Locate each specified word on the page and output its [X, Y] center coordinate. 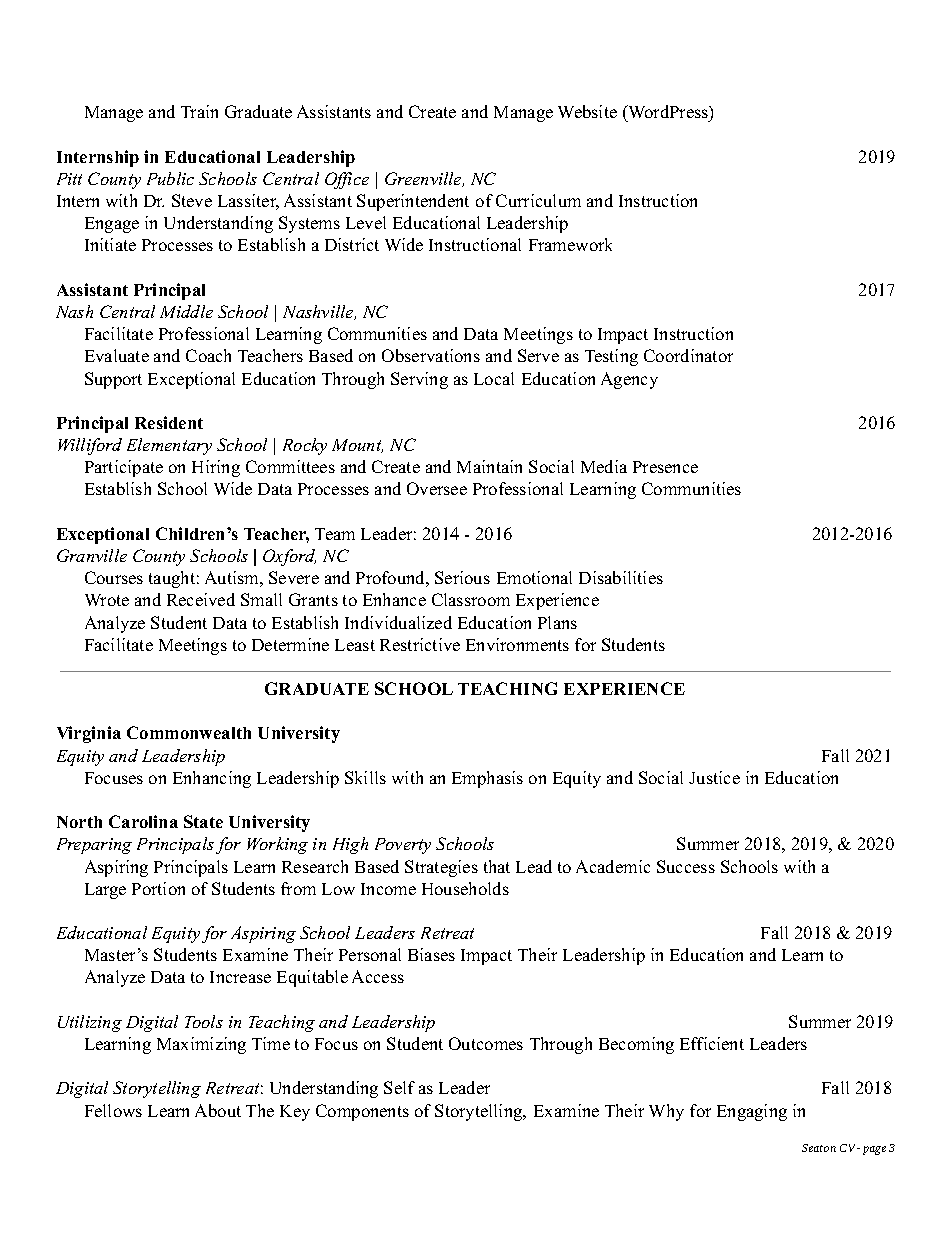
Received [201, 599]
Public [170, 178]
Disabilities [621, 577]
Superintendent [413, 202]
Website [587, 111]
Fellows [113, 1110]
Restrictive [420, 644]
